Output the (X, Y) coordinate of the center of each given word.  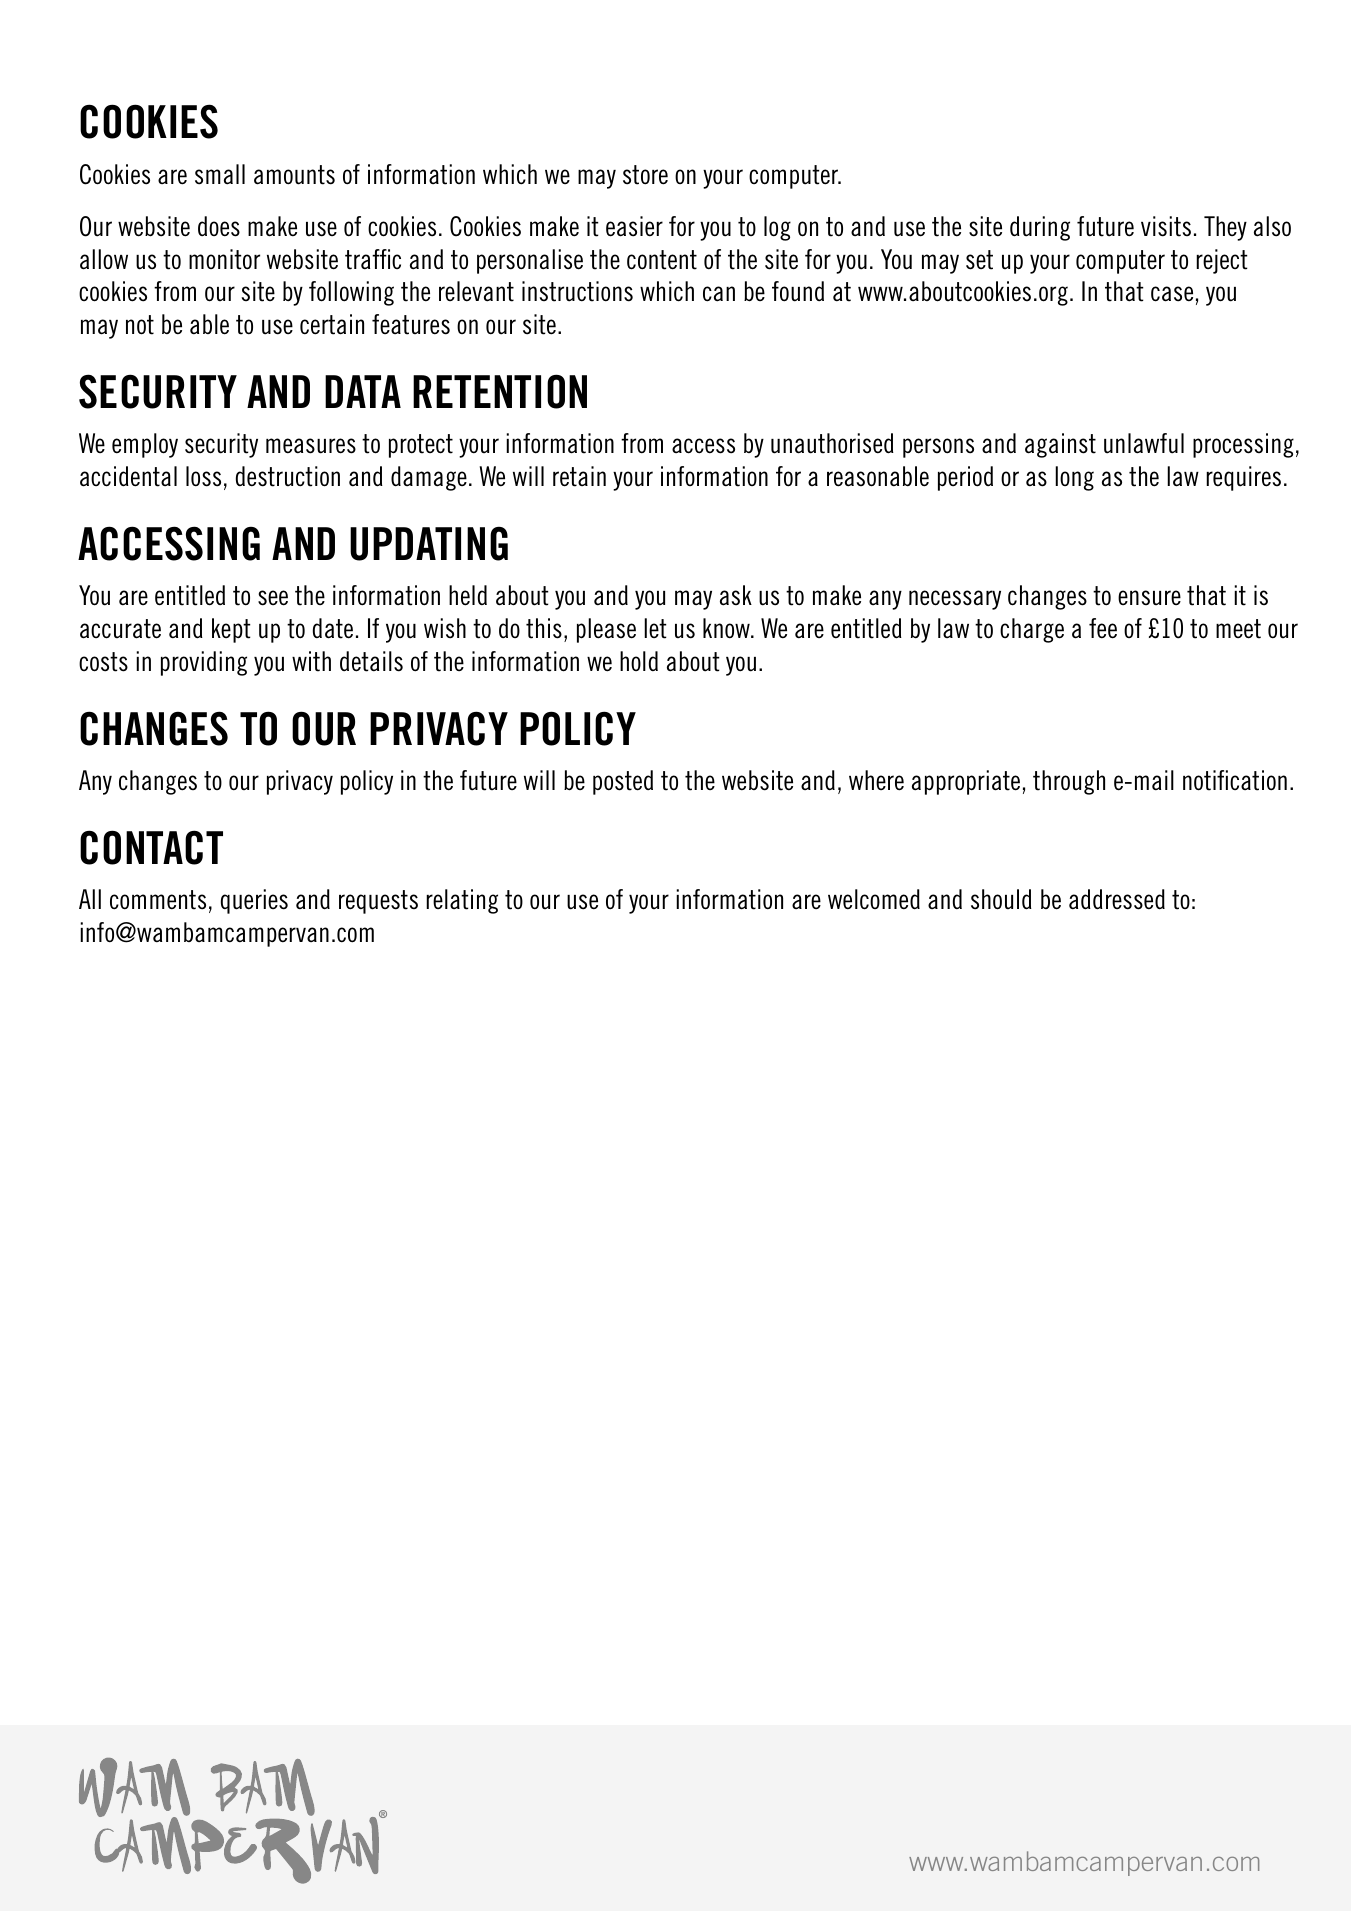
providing (204, 663)
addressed (1117, 899)
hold (639, 661)
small (220, 174)
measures (311, 446)
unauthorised (832, 443)
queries (254, 901)
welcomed (874, 899)
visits (1166, 226)
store (645, 175)
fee (1103, 628)
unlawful (1144, 443)
